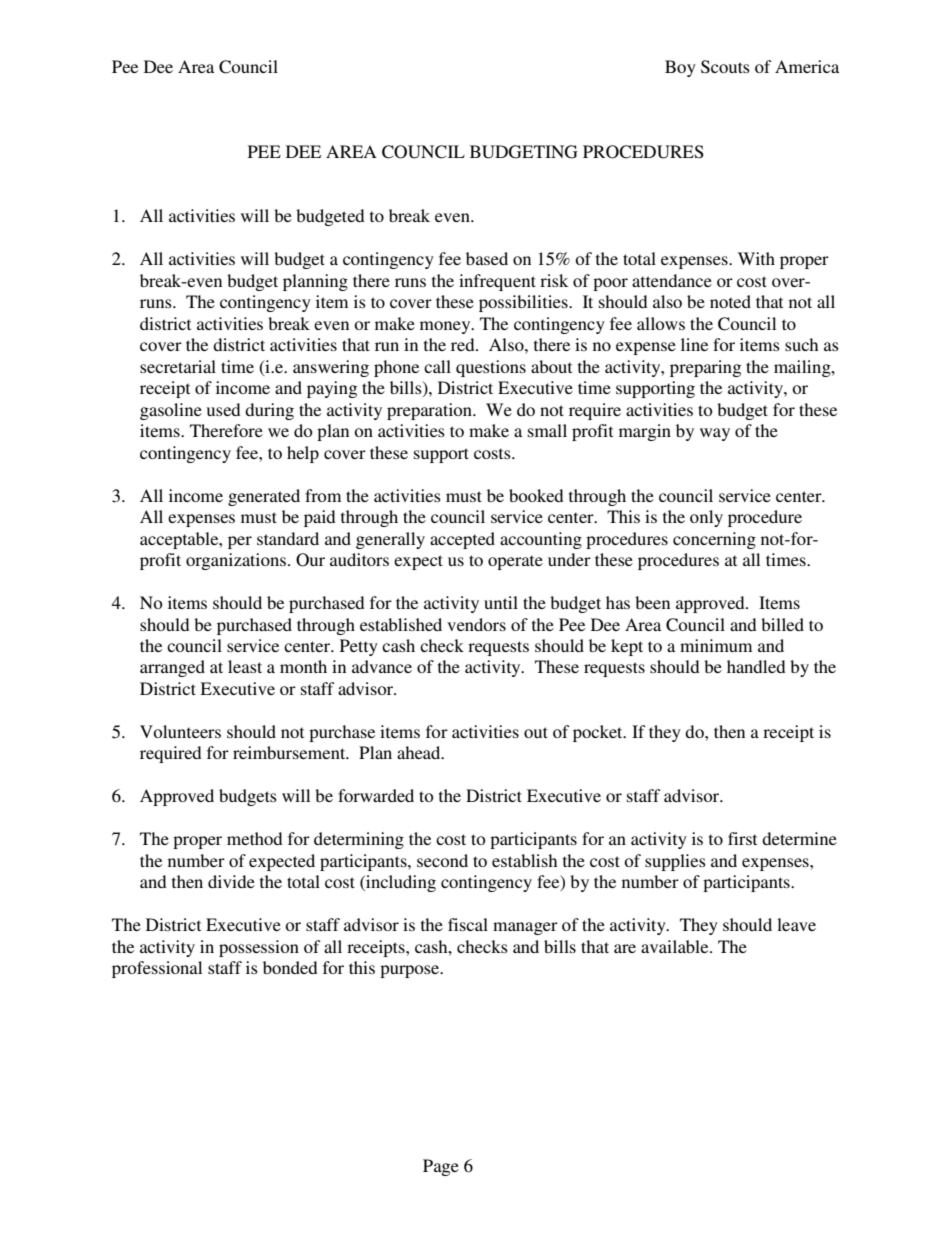 This screenshot has width=952, height=1233. Describe the element at coordinates (725, 67) in the screenshot. I see `Scouts` at that location.
